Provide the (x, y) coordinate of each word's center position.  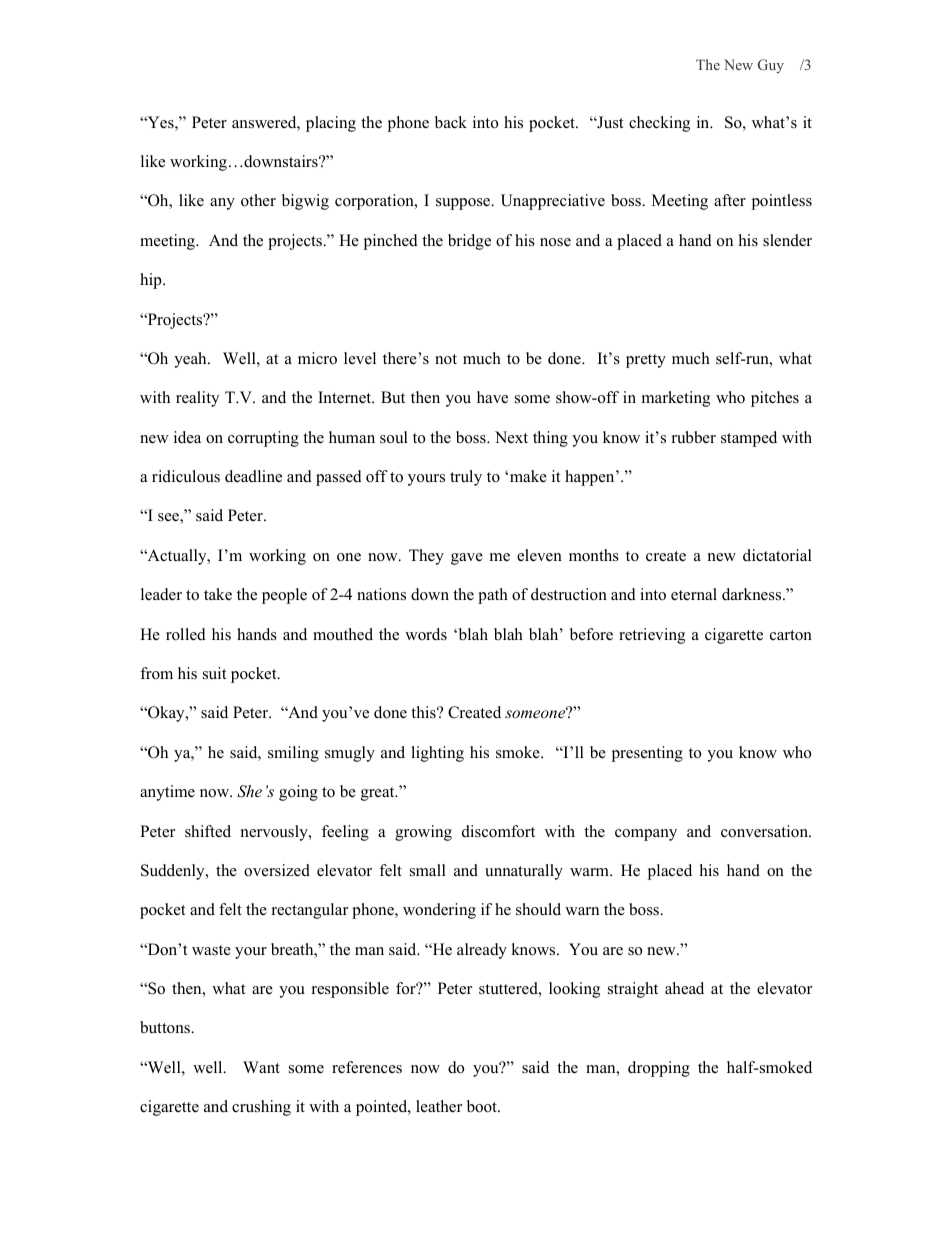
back (451, 122)
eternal (694, 594)
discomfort (498, 831)
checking (659, 124)
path (493, 596)
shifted (208, 831)
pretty (646, 361)
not (446, 359)
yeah (191, 360)
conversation (766, 831)
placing (331, 124)
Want (261, 1067)
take (218, 594)
